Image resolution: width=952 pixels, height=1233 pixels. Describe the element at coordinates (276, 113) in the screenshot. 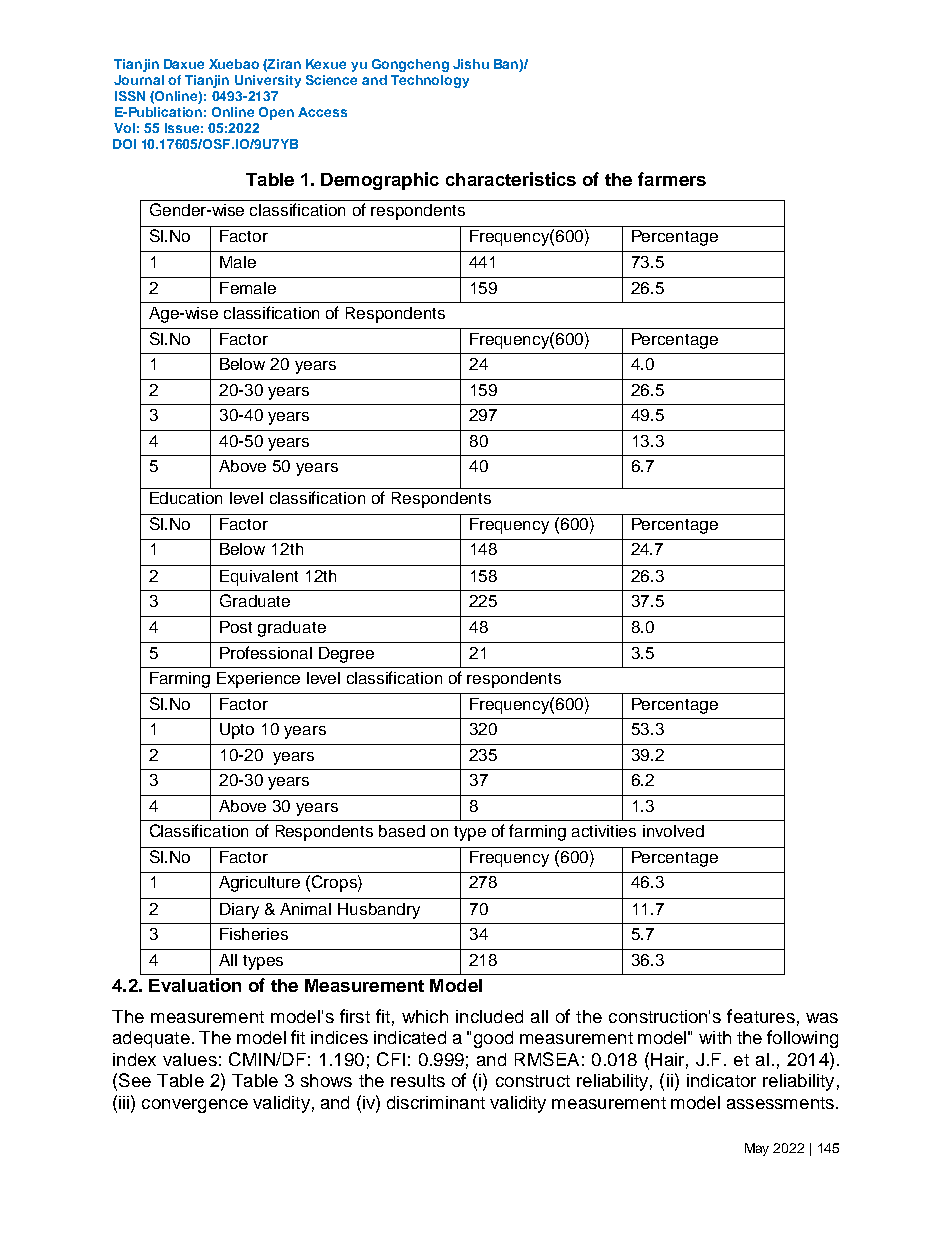

I see `Open` at that location.
